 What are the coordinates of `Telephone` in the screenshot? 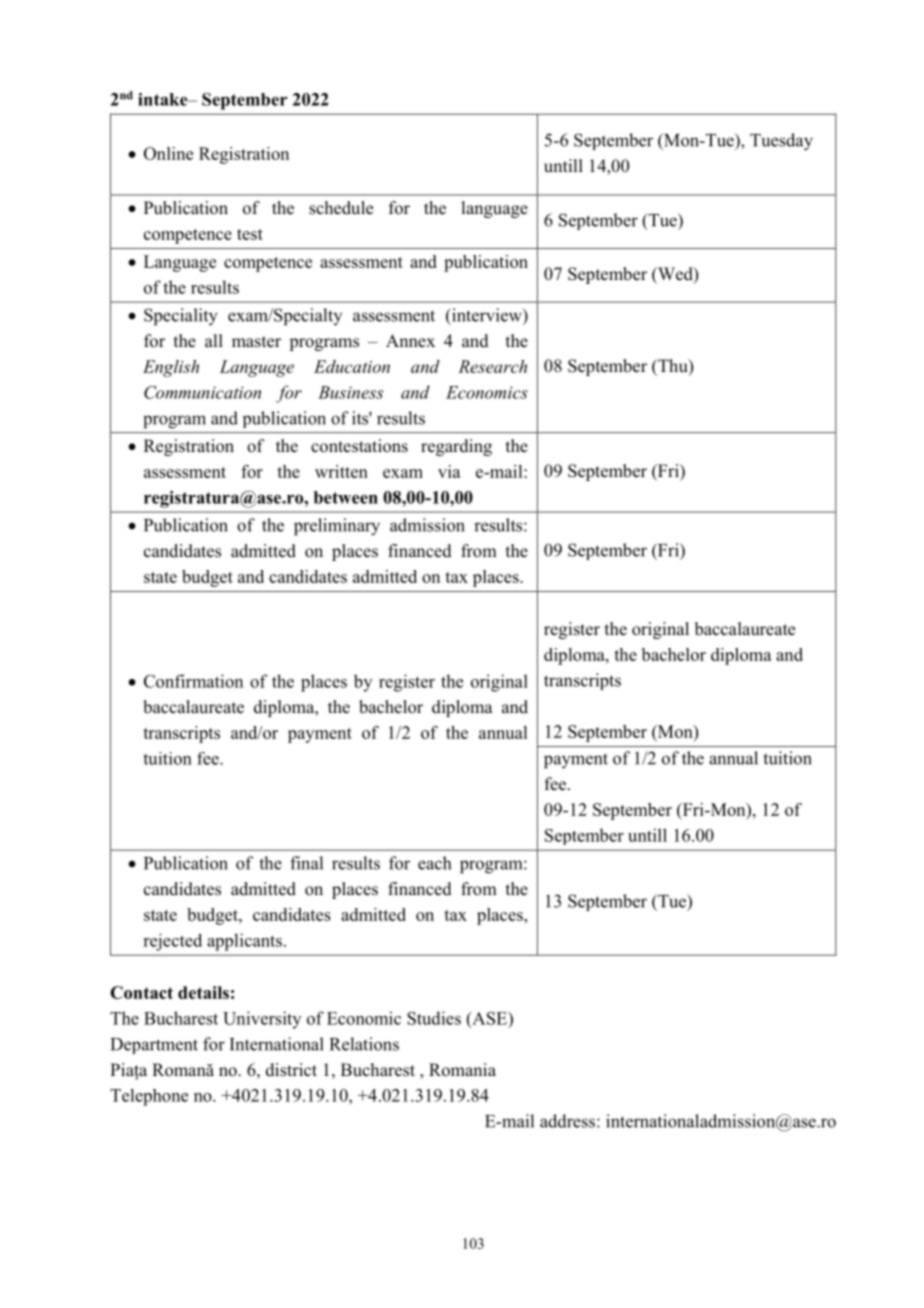 It's located at (149, 1097).
